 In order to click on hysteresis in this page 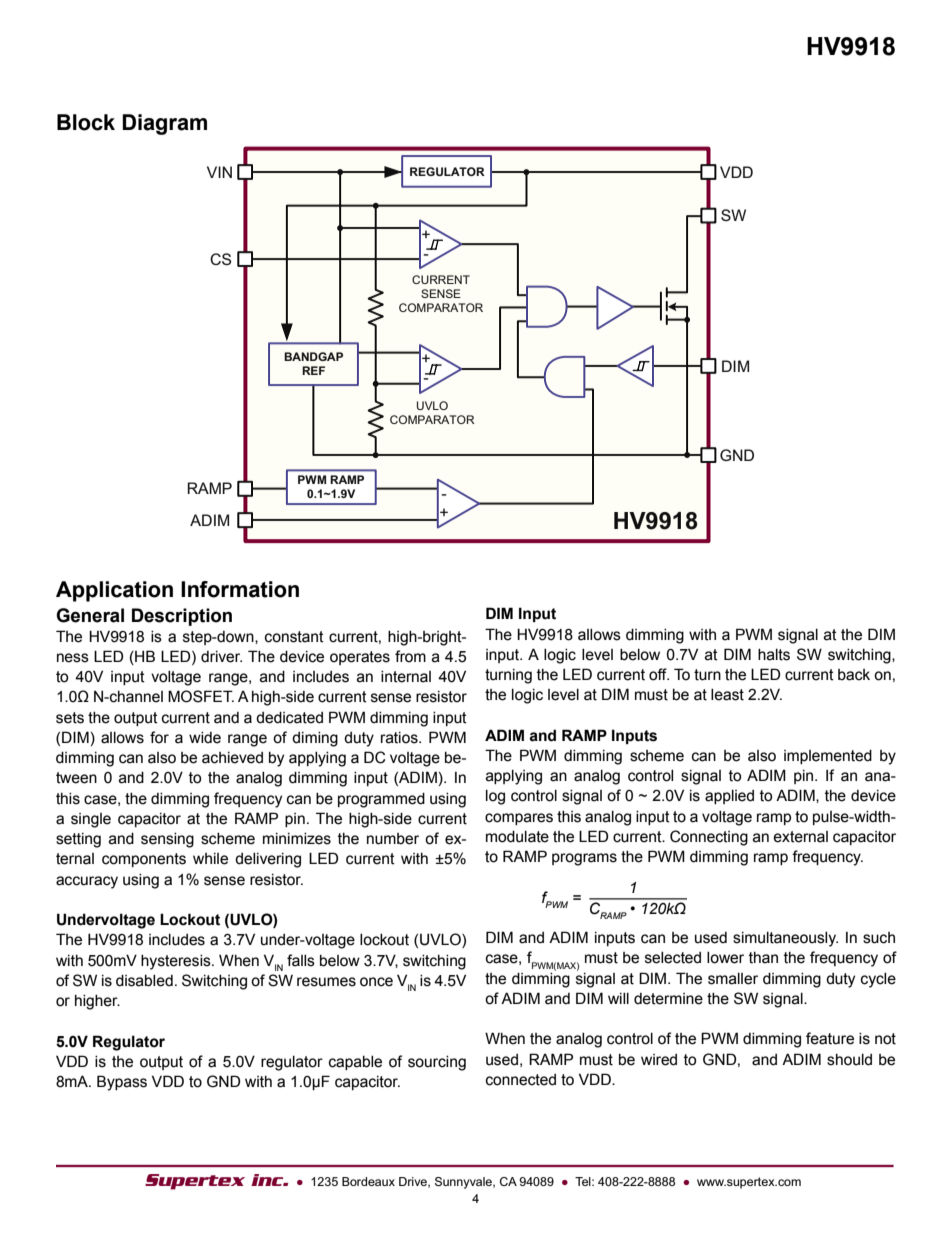, I will do `click(177, 962)`.
